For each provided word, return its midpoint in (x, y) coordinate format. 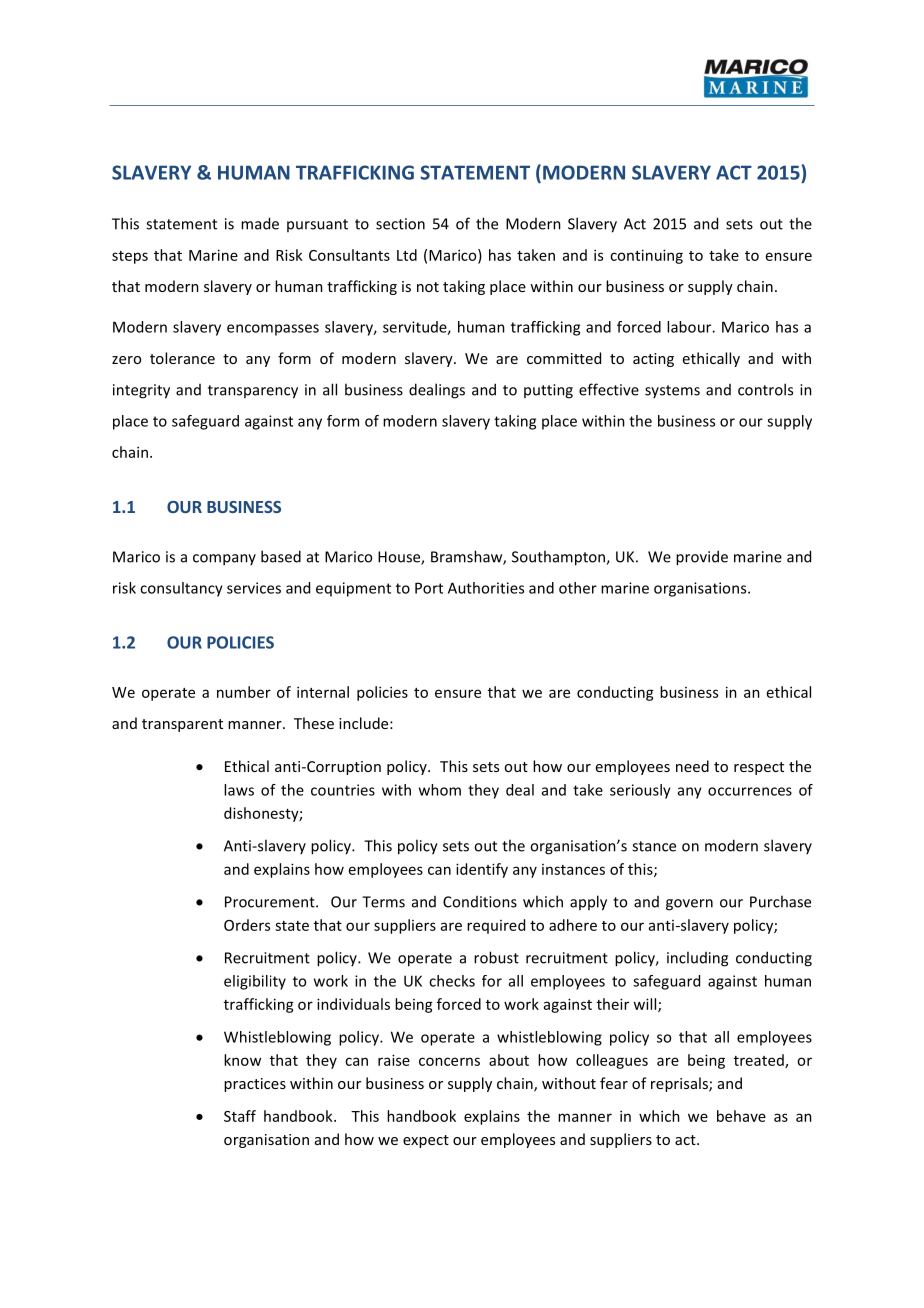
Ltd (407, 255)
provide (702, 558)
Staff (240, 1116)
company (224, 560)
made (260, 223)
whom (440, 790)
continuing (646, 256)
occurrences (750, 791)
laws (239, 790)
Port (429, 588)
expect (426, 1141)
